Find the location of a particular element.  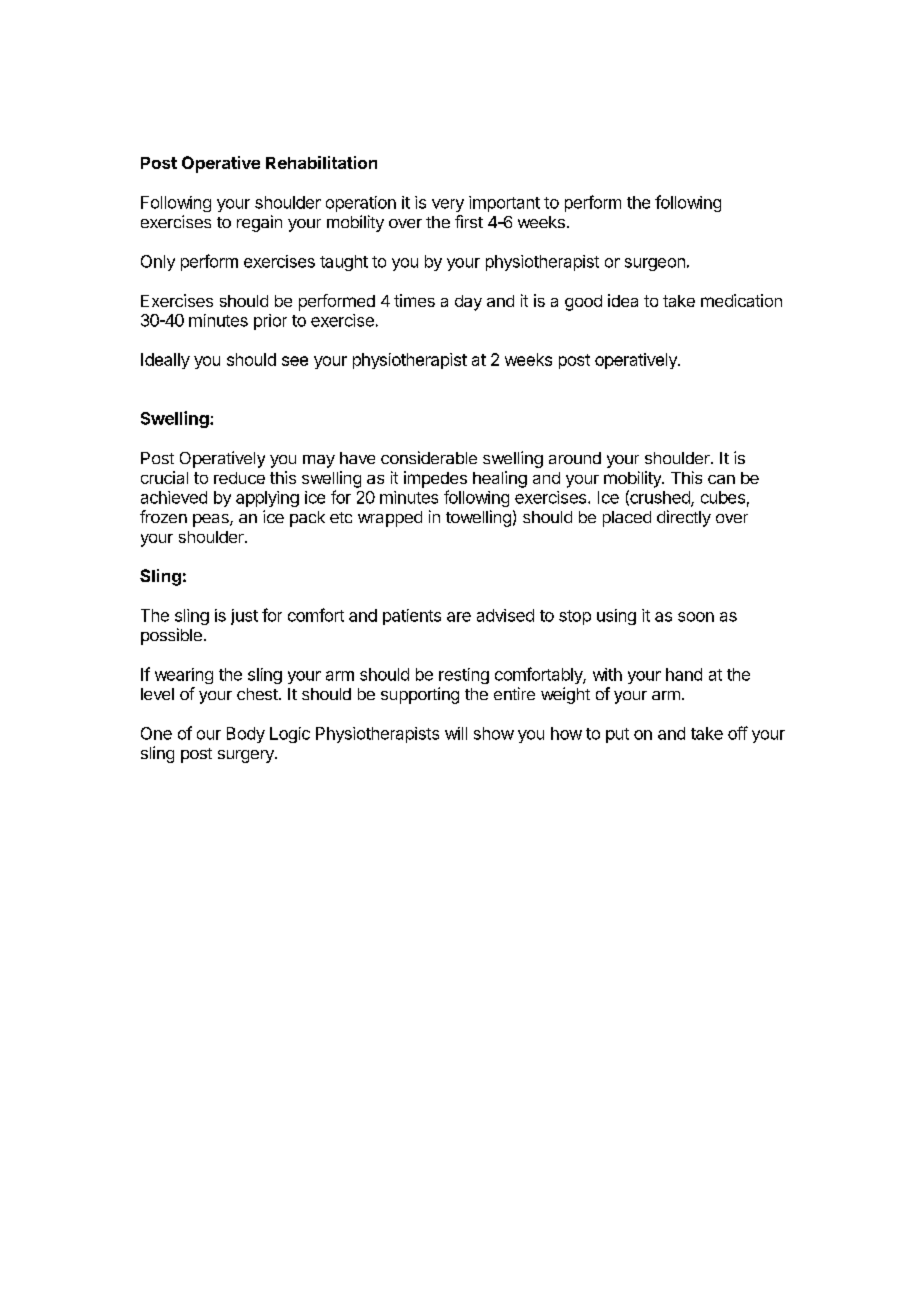

considerable is located at coordinates (429, 457).
